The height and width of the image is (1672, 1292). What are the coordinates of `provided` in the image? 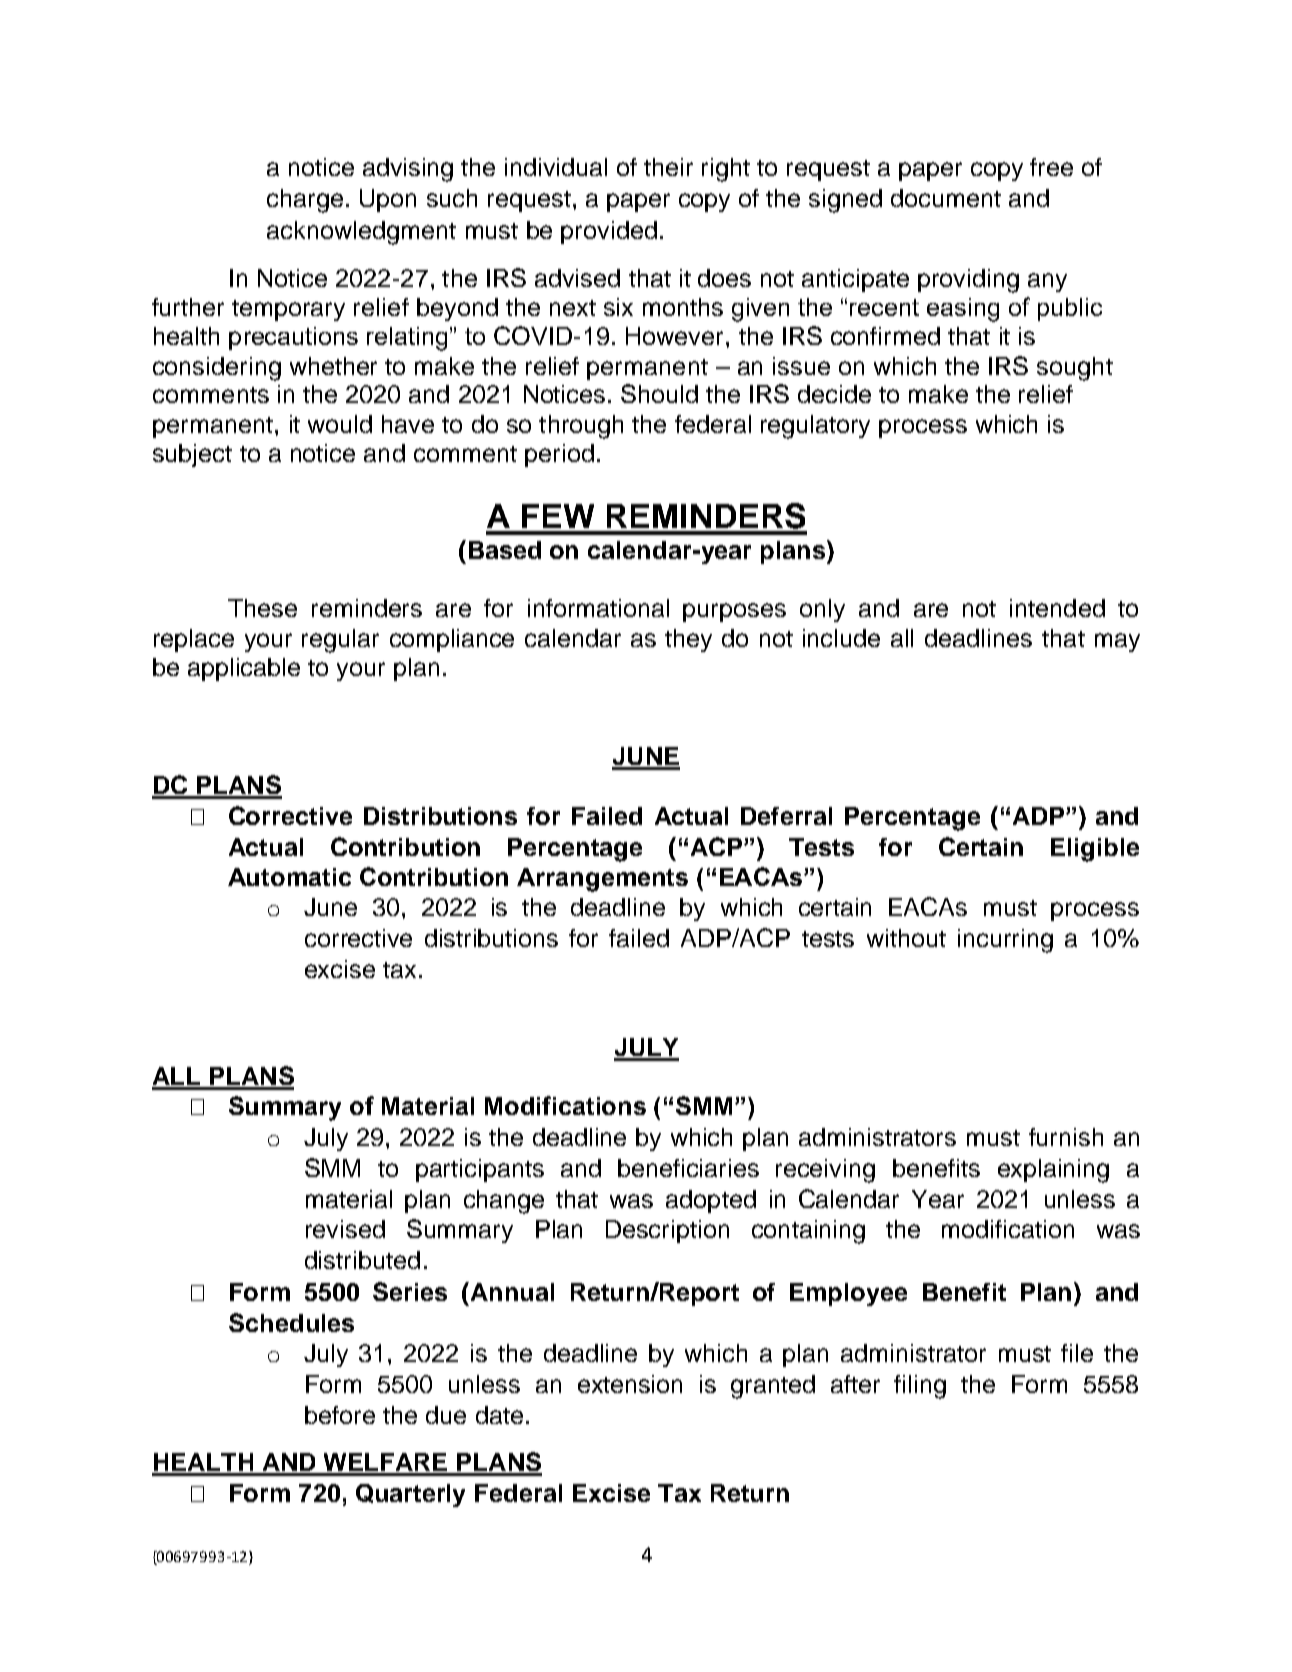 It's located at (609, 232).
